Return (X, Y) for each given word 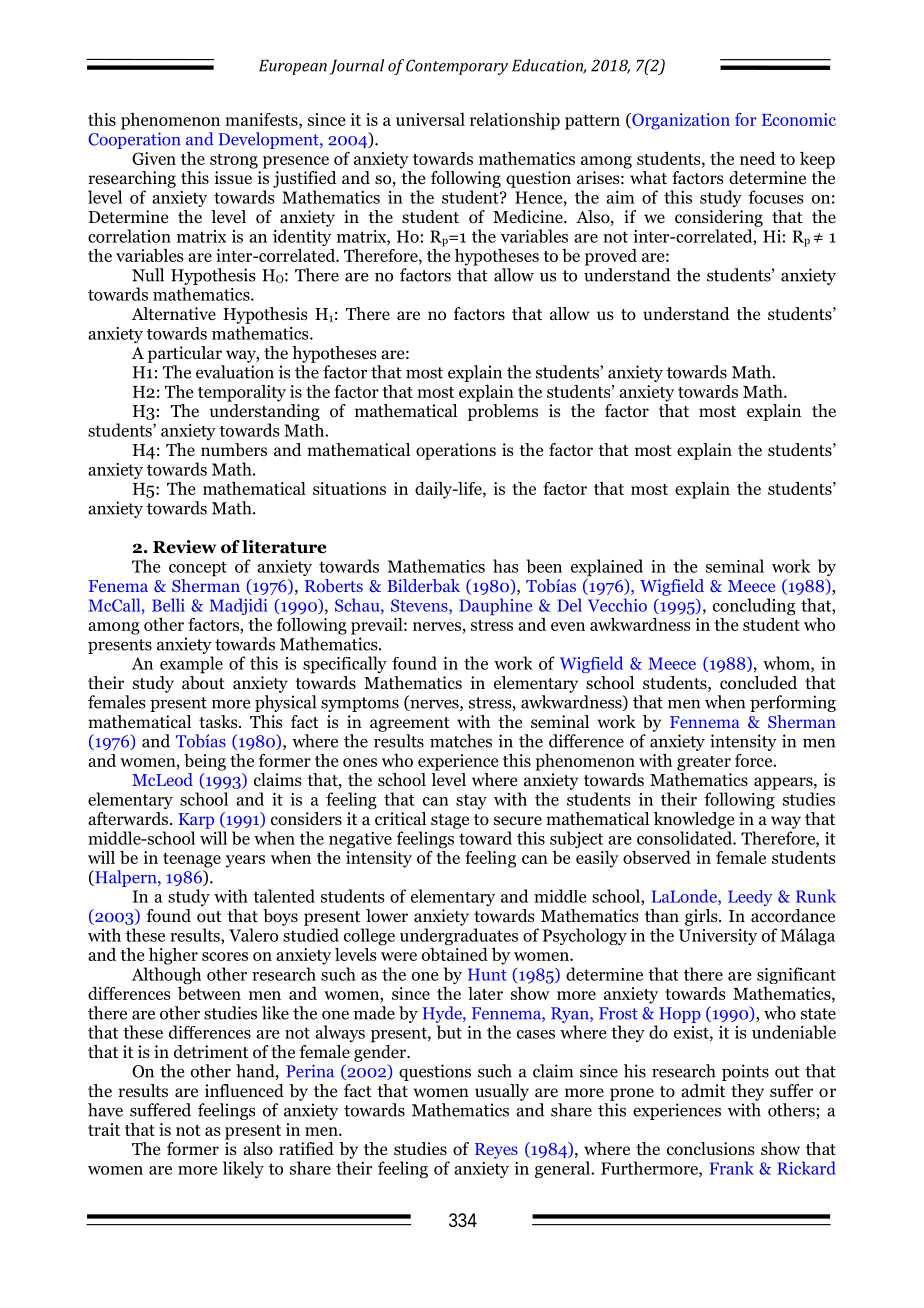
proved (611, 257)
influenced (244, 1090)
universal (430, 119)
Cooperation (134, 140)
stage (450, 821)
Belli (168, 605)
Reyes (496, 1151)
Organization (680, 121)
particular (185, 354)
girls (702, 917)
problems (503, 412)
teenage (192, 860)
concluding (754, 606)
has (505, 566)
